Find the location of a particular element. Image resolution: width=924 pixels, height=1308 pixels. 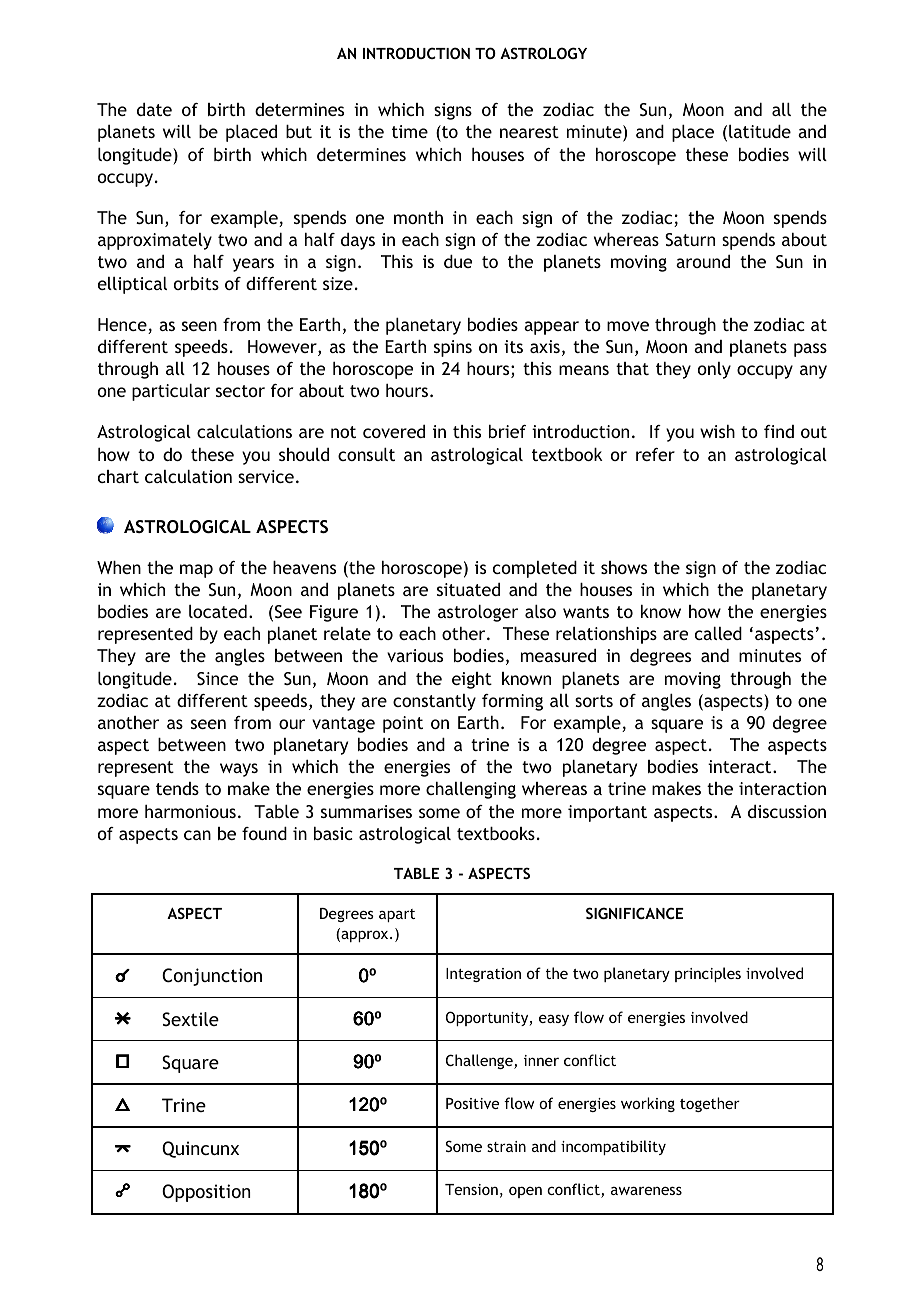

Tension is located at coordinates (471, 1189).
